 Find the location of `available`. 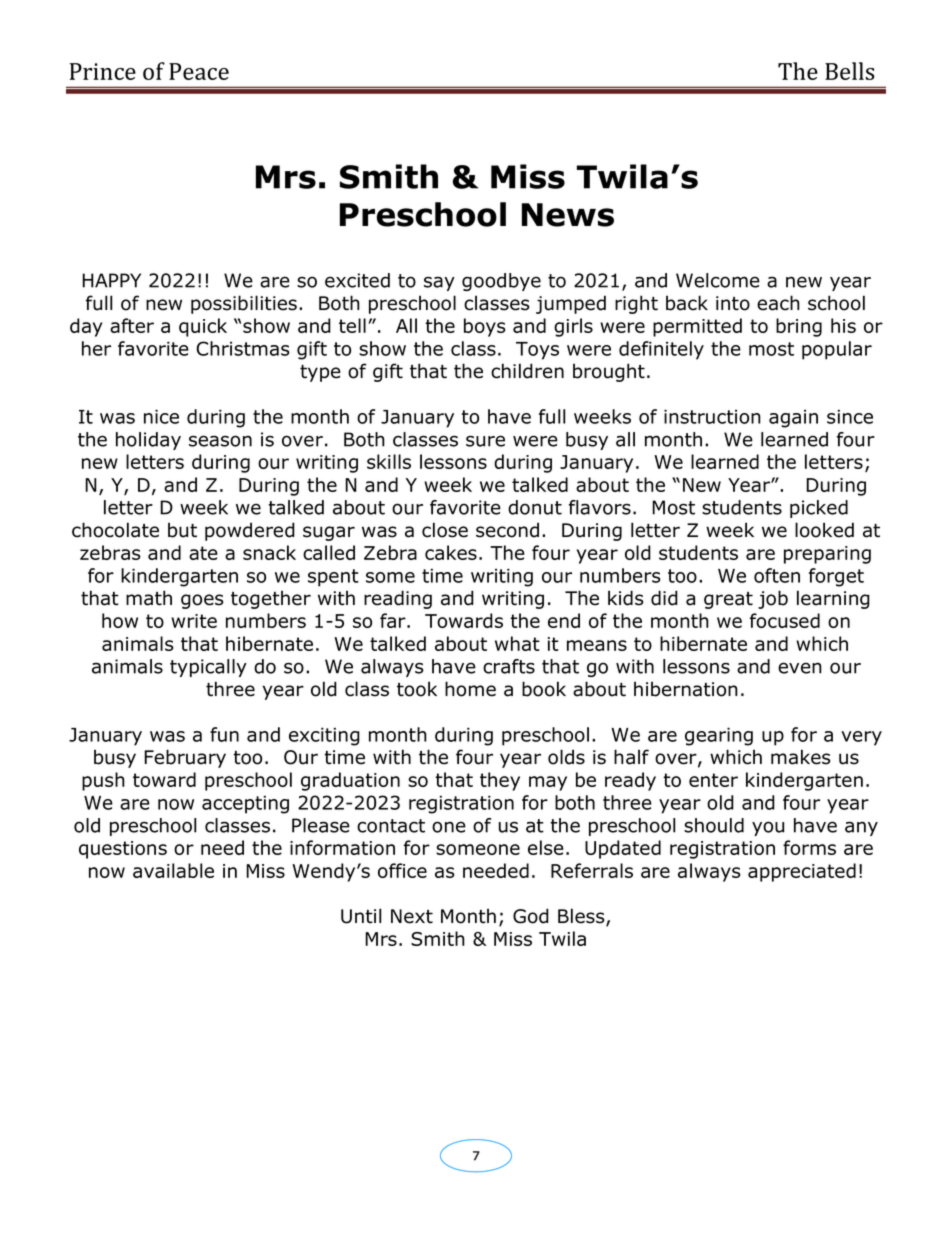

available is located at coordinates (173, 870).
